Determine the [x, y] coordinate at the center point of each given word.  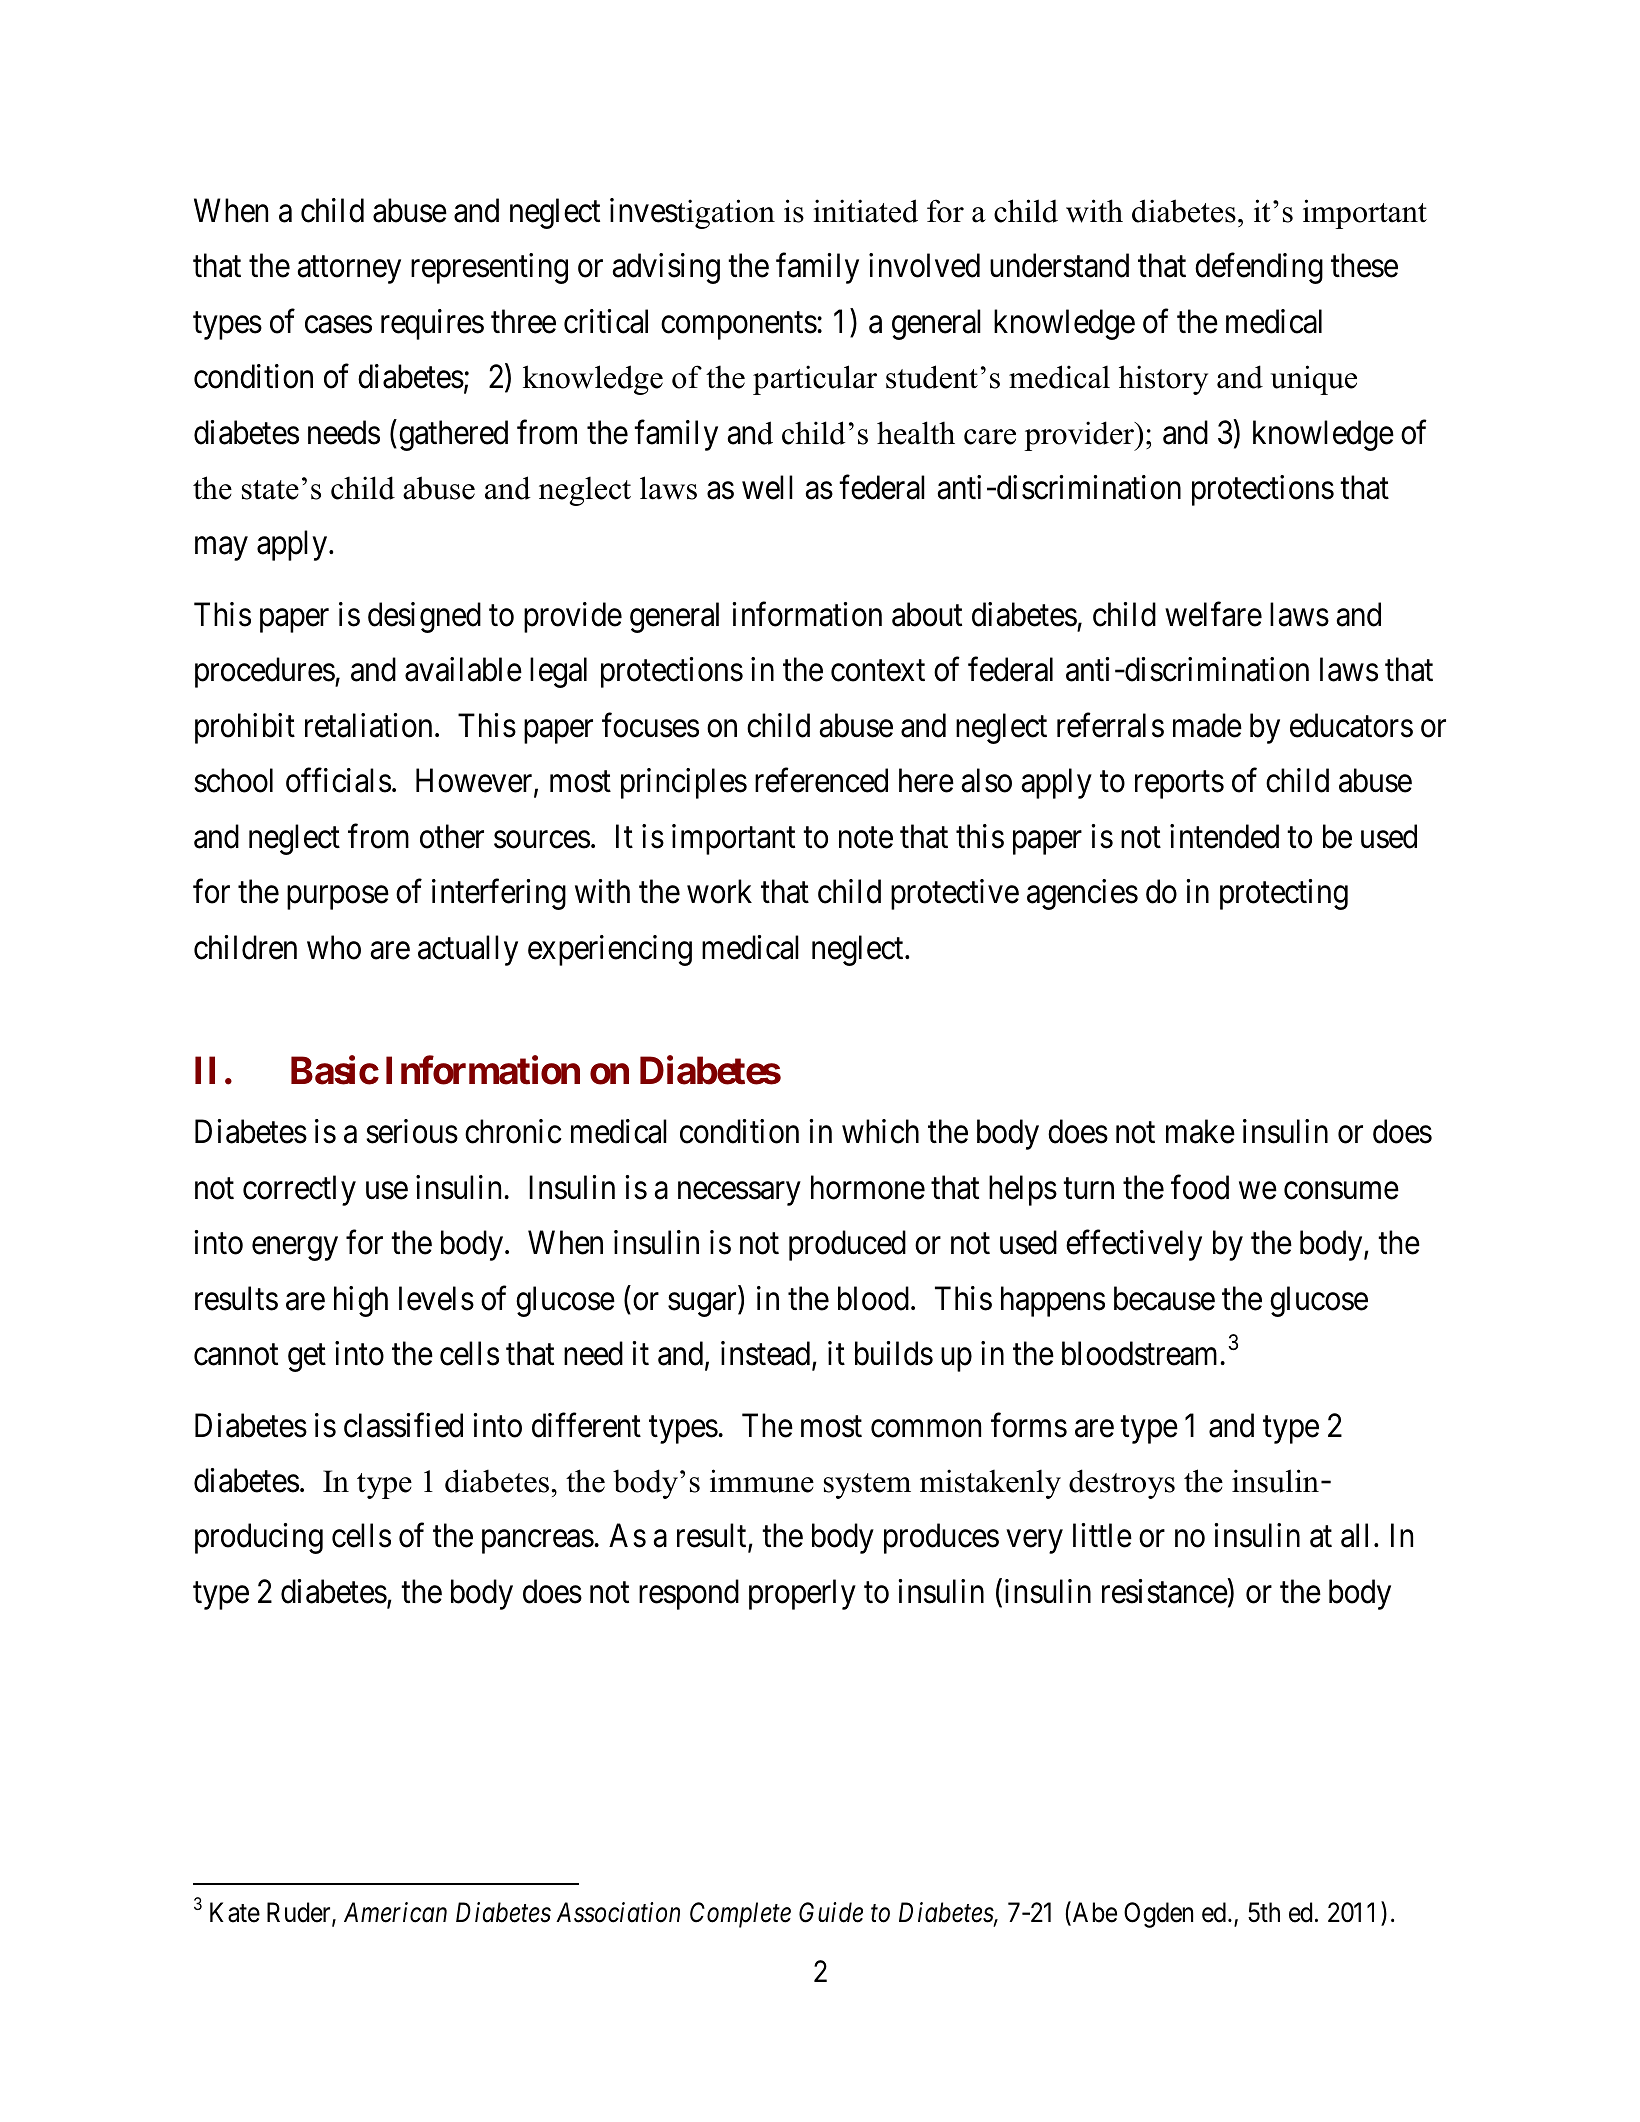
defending [1259, 268]
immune [762, 1481]
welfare [1213, 614]
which [880, 1131]
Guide [831, 1912]
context [878, 671]
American [395, 1912]
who [334, 947]
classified [403, 1425]
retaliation [368, 725]
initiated [865, 211]
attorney [349, 270]
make [1200, 1131]
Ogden [1158, 1915]
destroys [1122, 1484]
